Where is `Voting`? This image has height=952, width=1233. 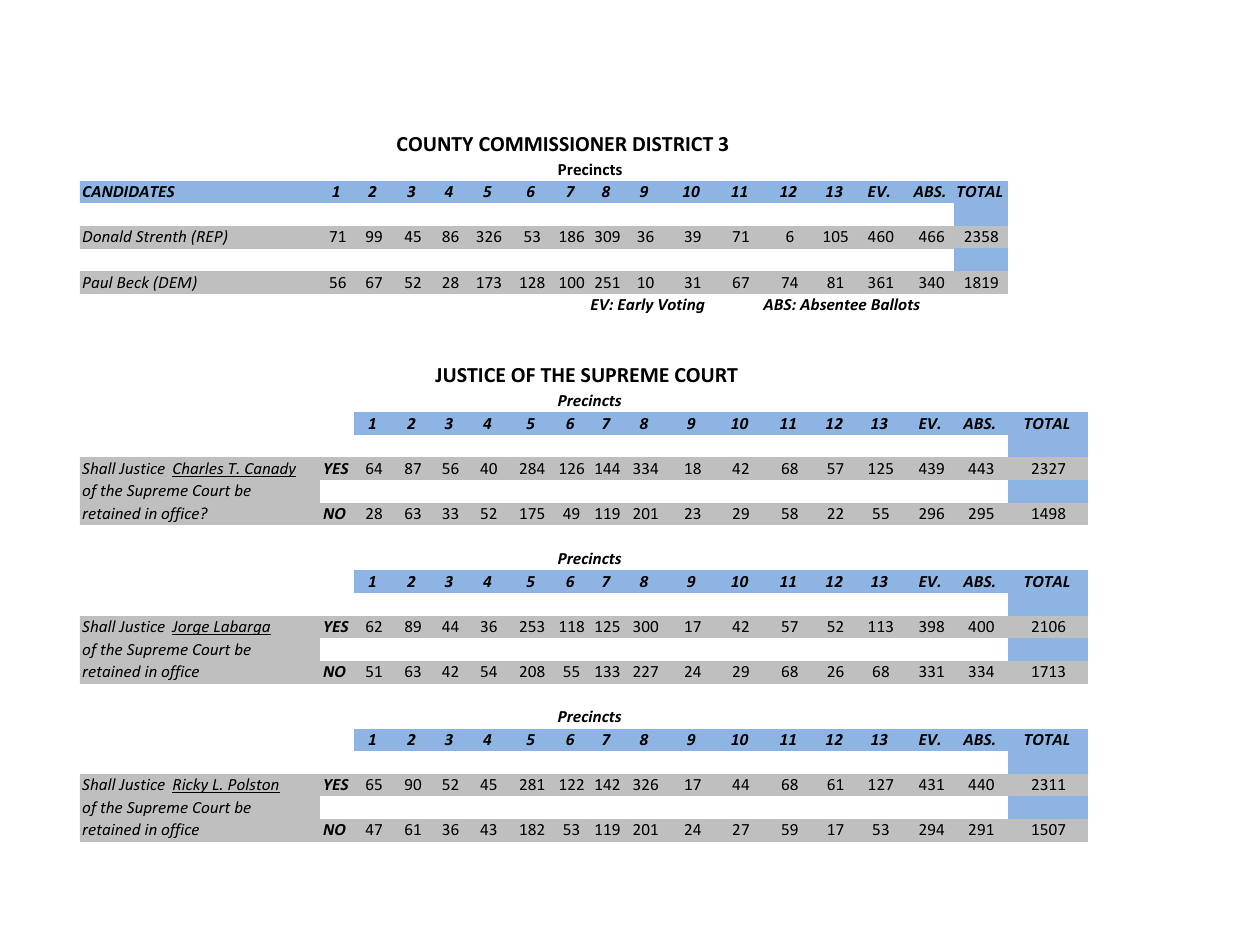
Voting is located at coordinates (682, 305).
